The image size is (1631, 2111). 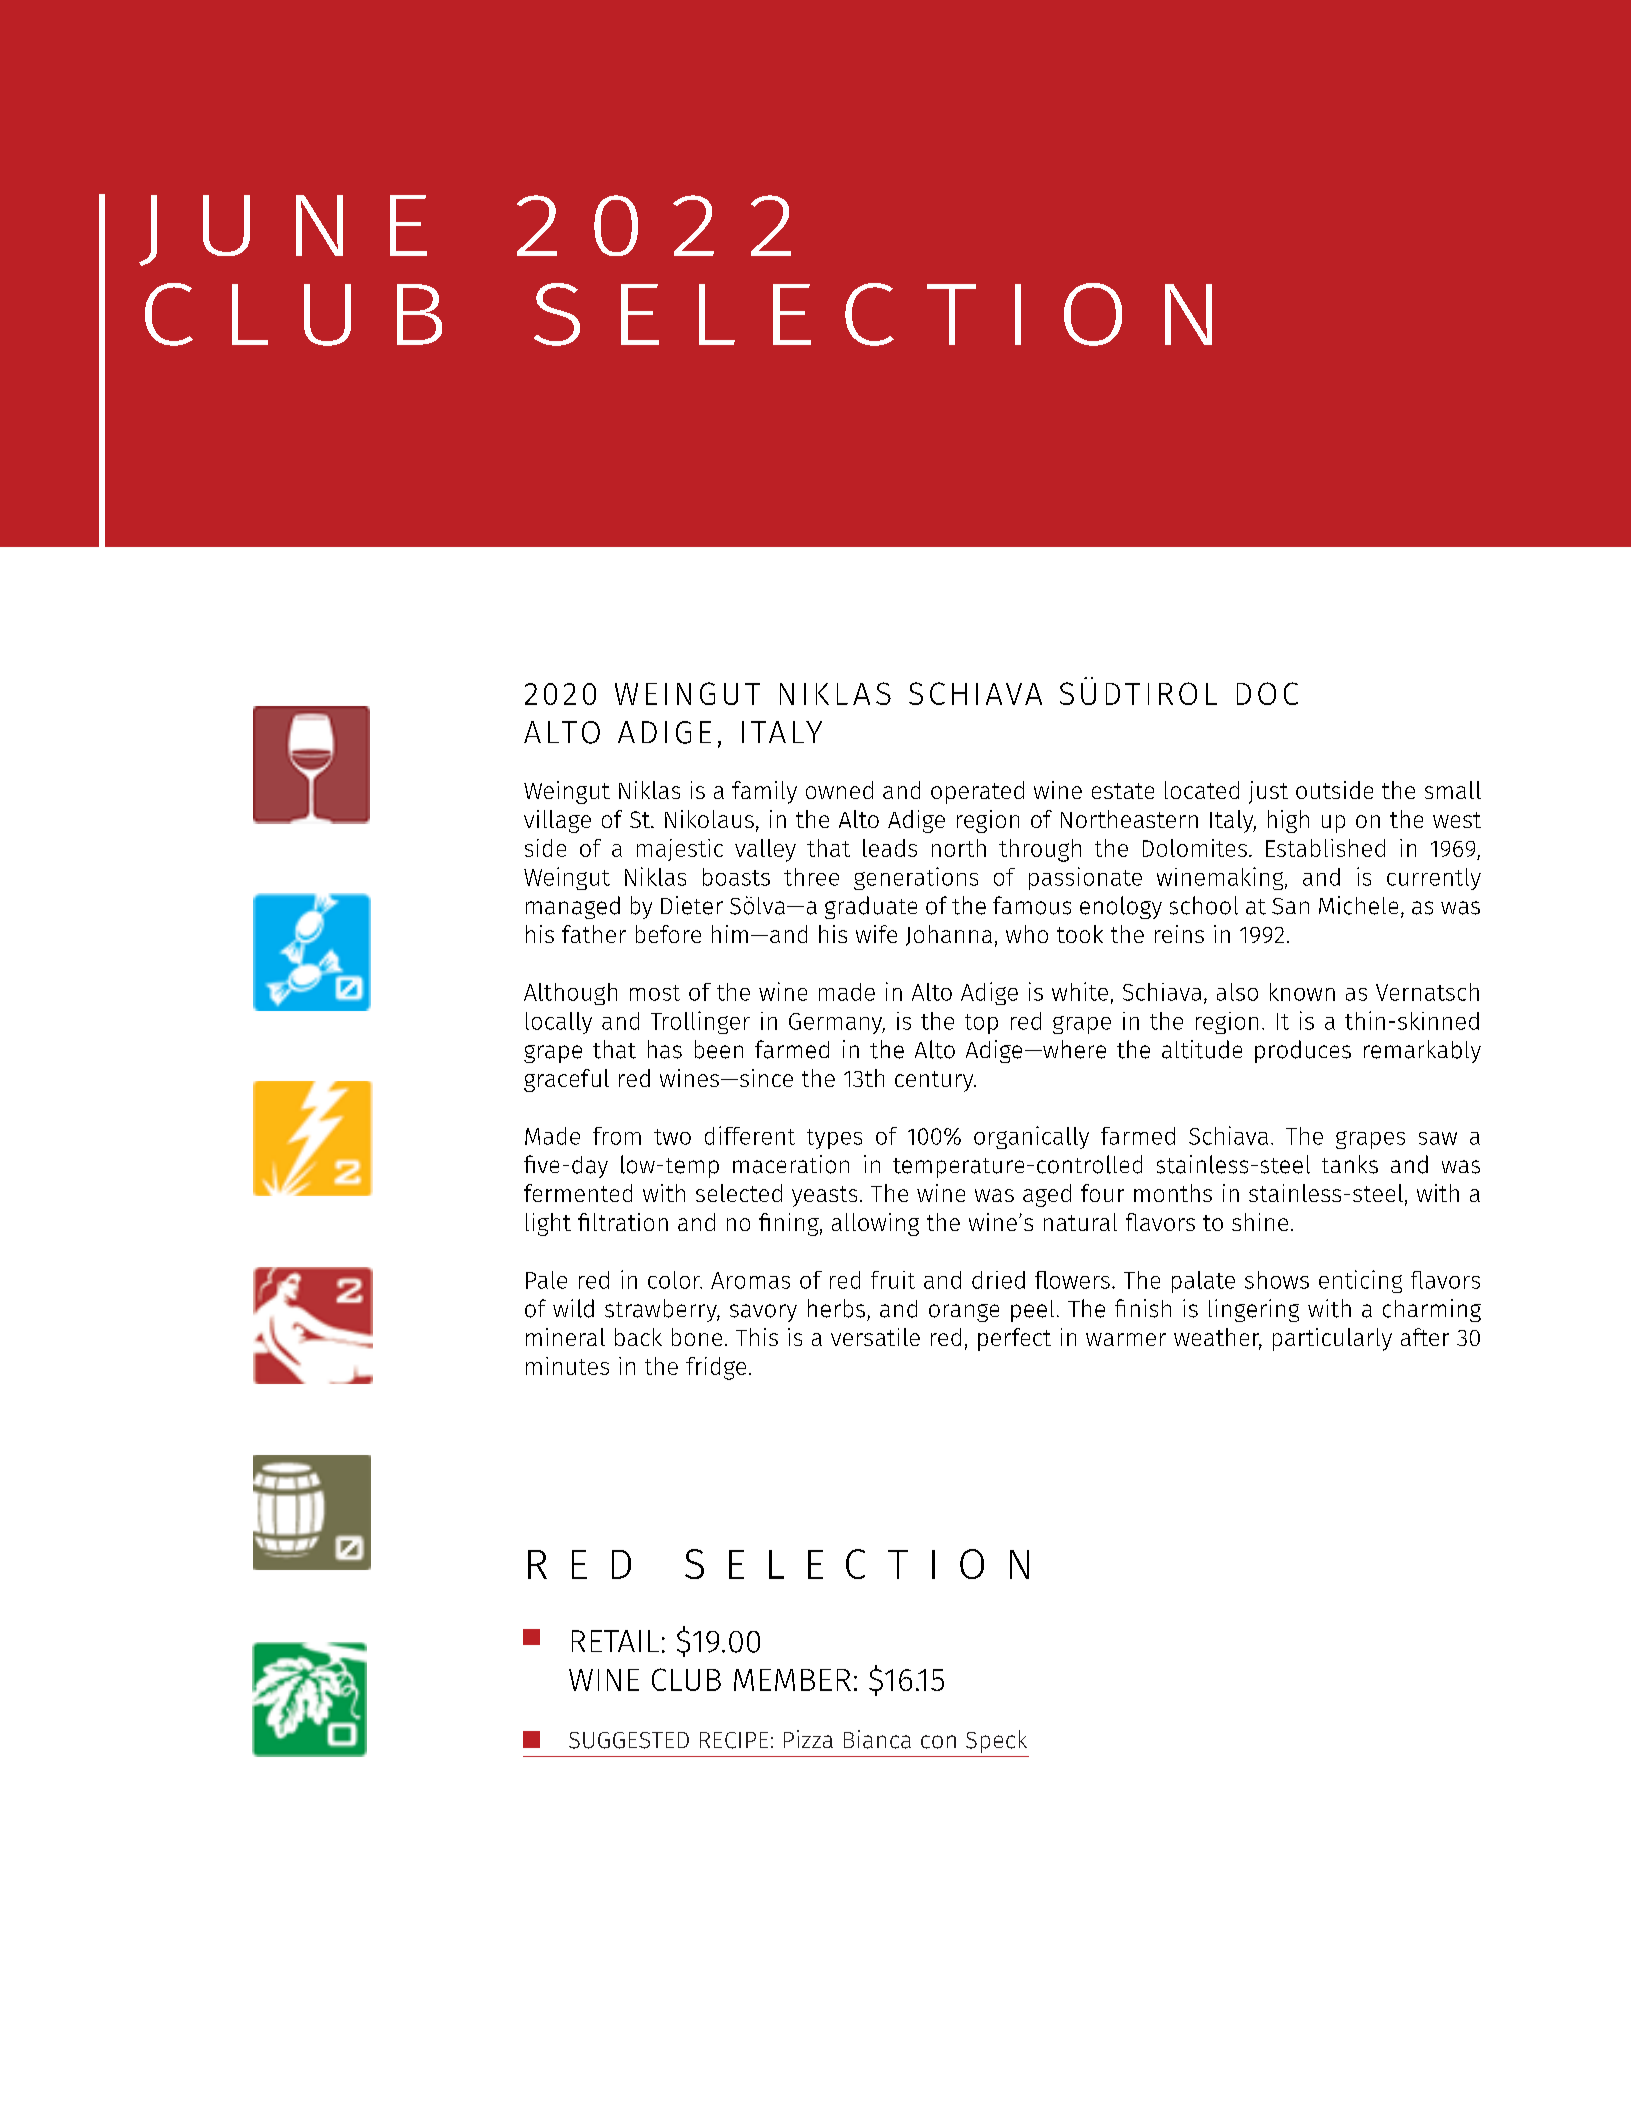 I want to click on just, so click(x=1268, y=792).
